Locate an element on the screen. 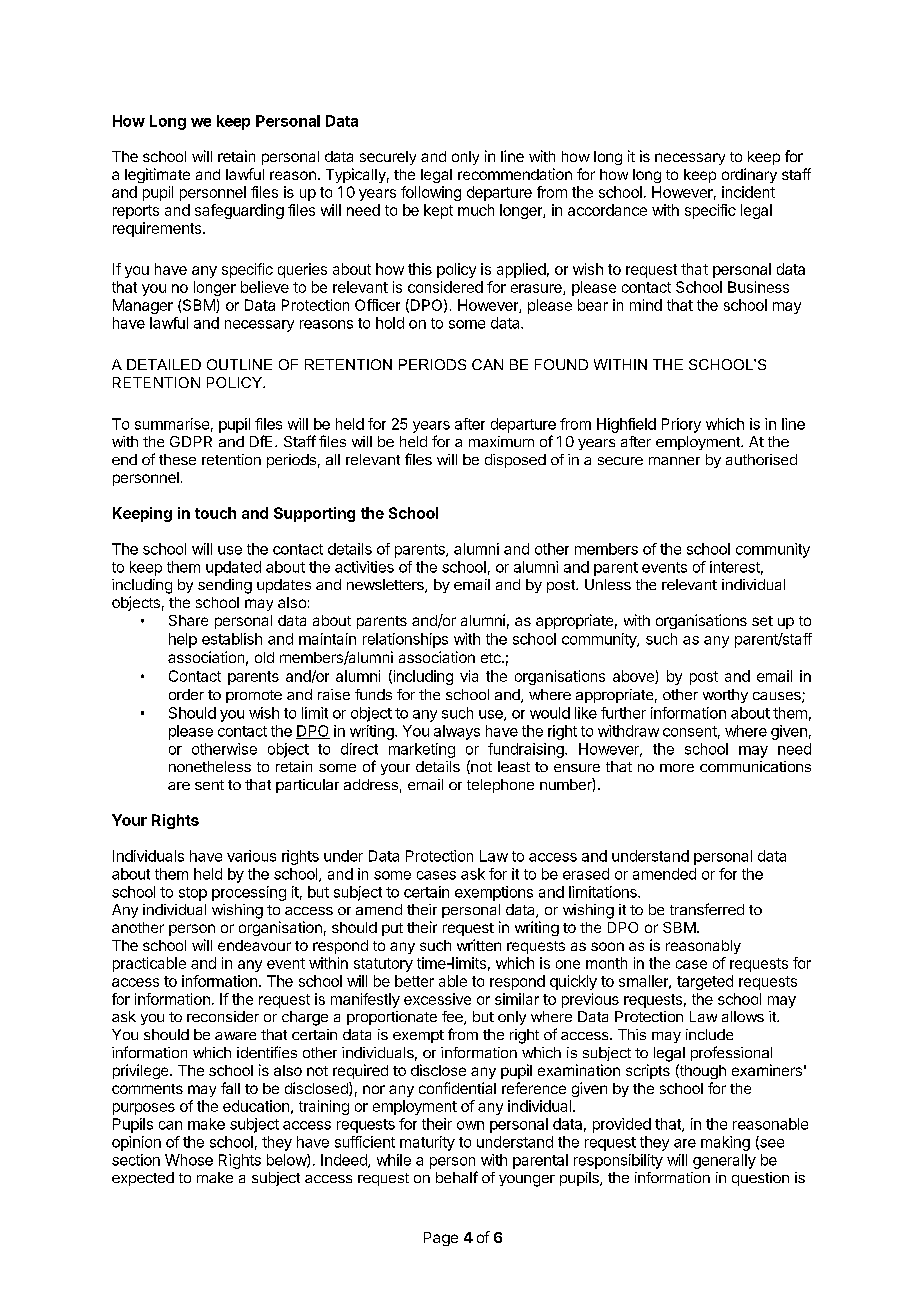 Image resolution: width=924 pixels, height=1308 pixels. manner is located at coordinates (674, 461).
